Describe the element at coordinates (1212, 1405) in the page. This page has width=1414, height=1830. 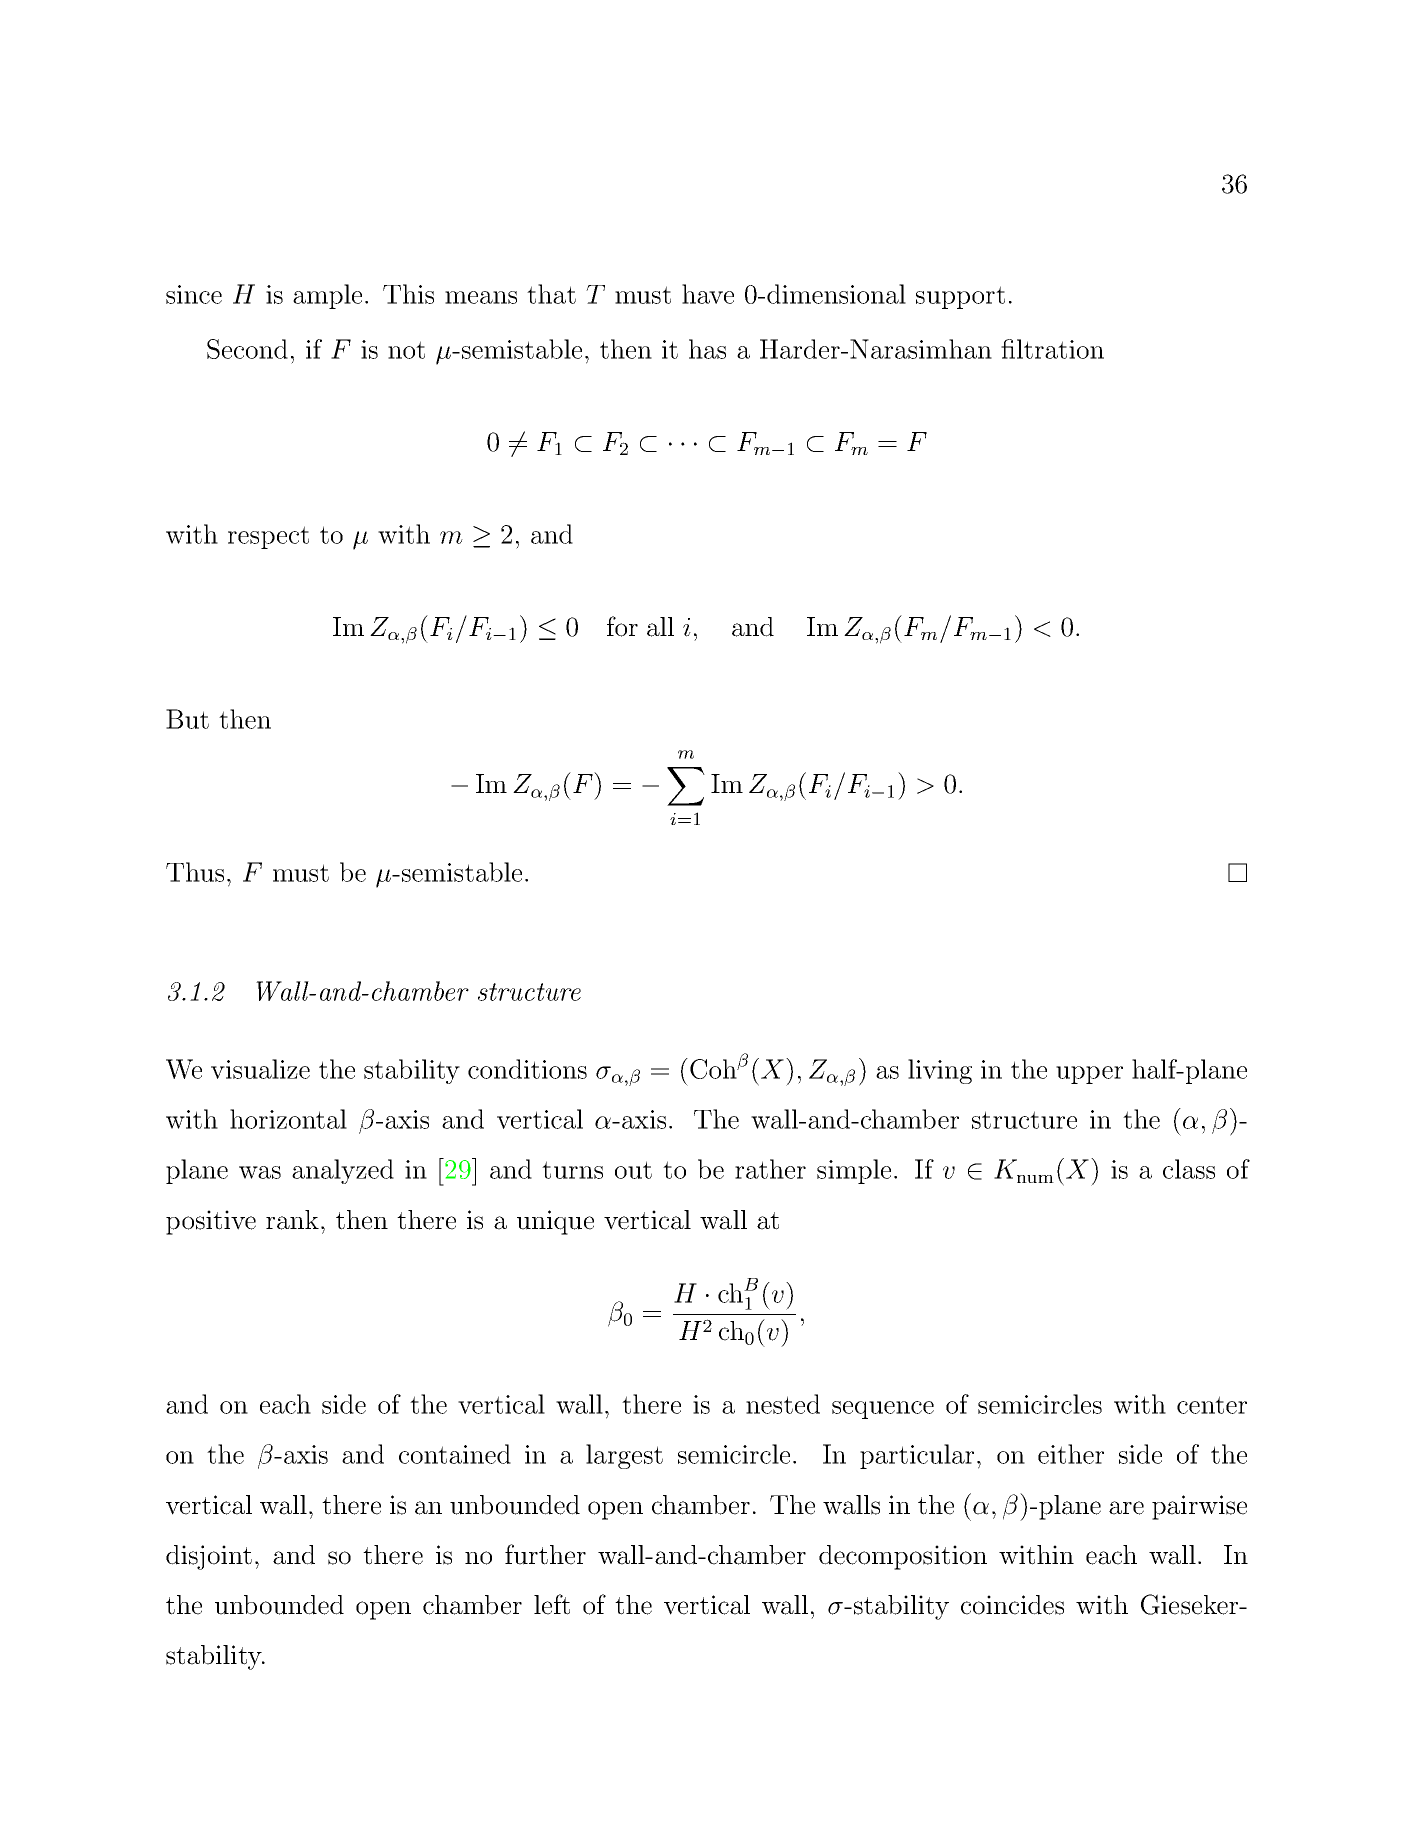
I see `center` at that location.
